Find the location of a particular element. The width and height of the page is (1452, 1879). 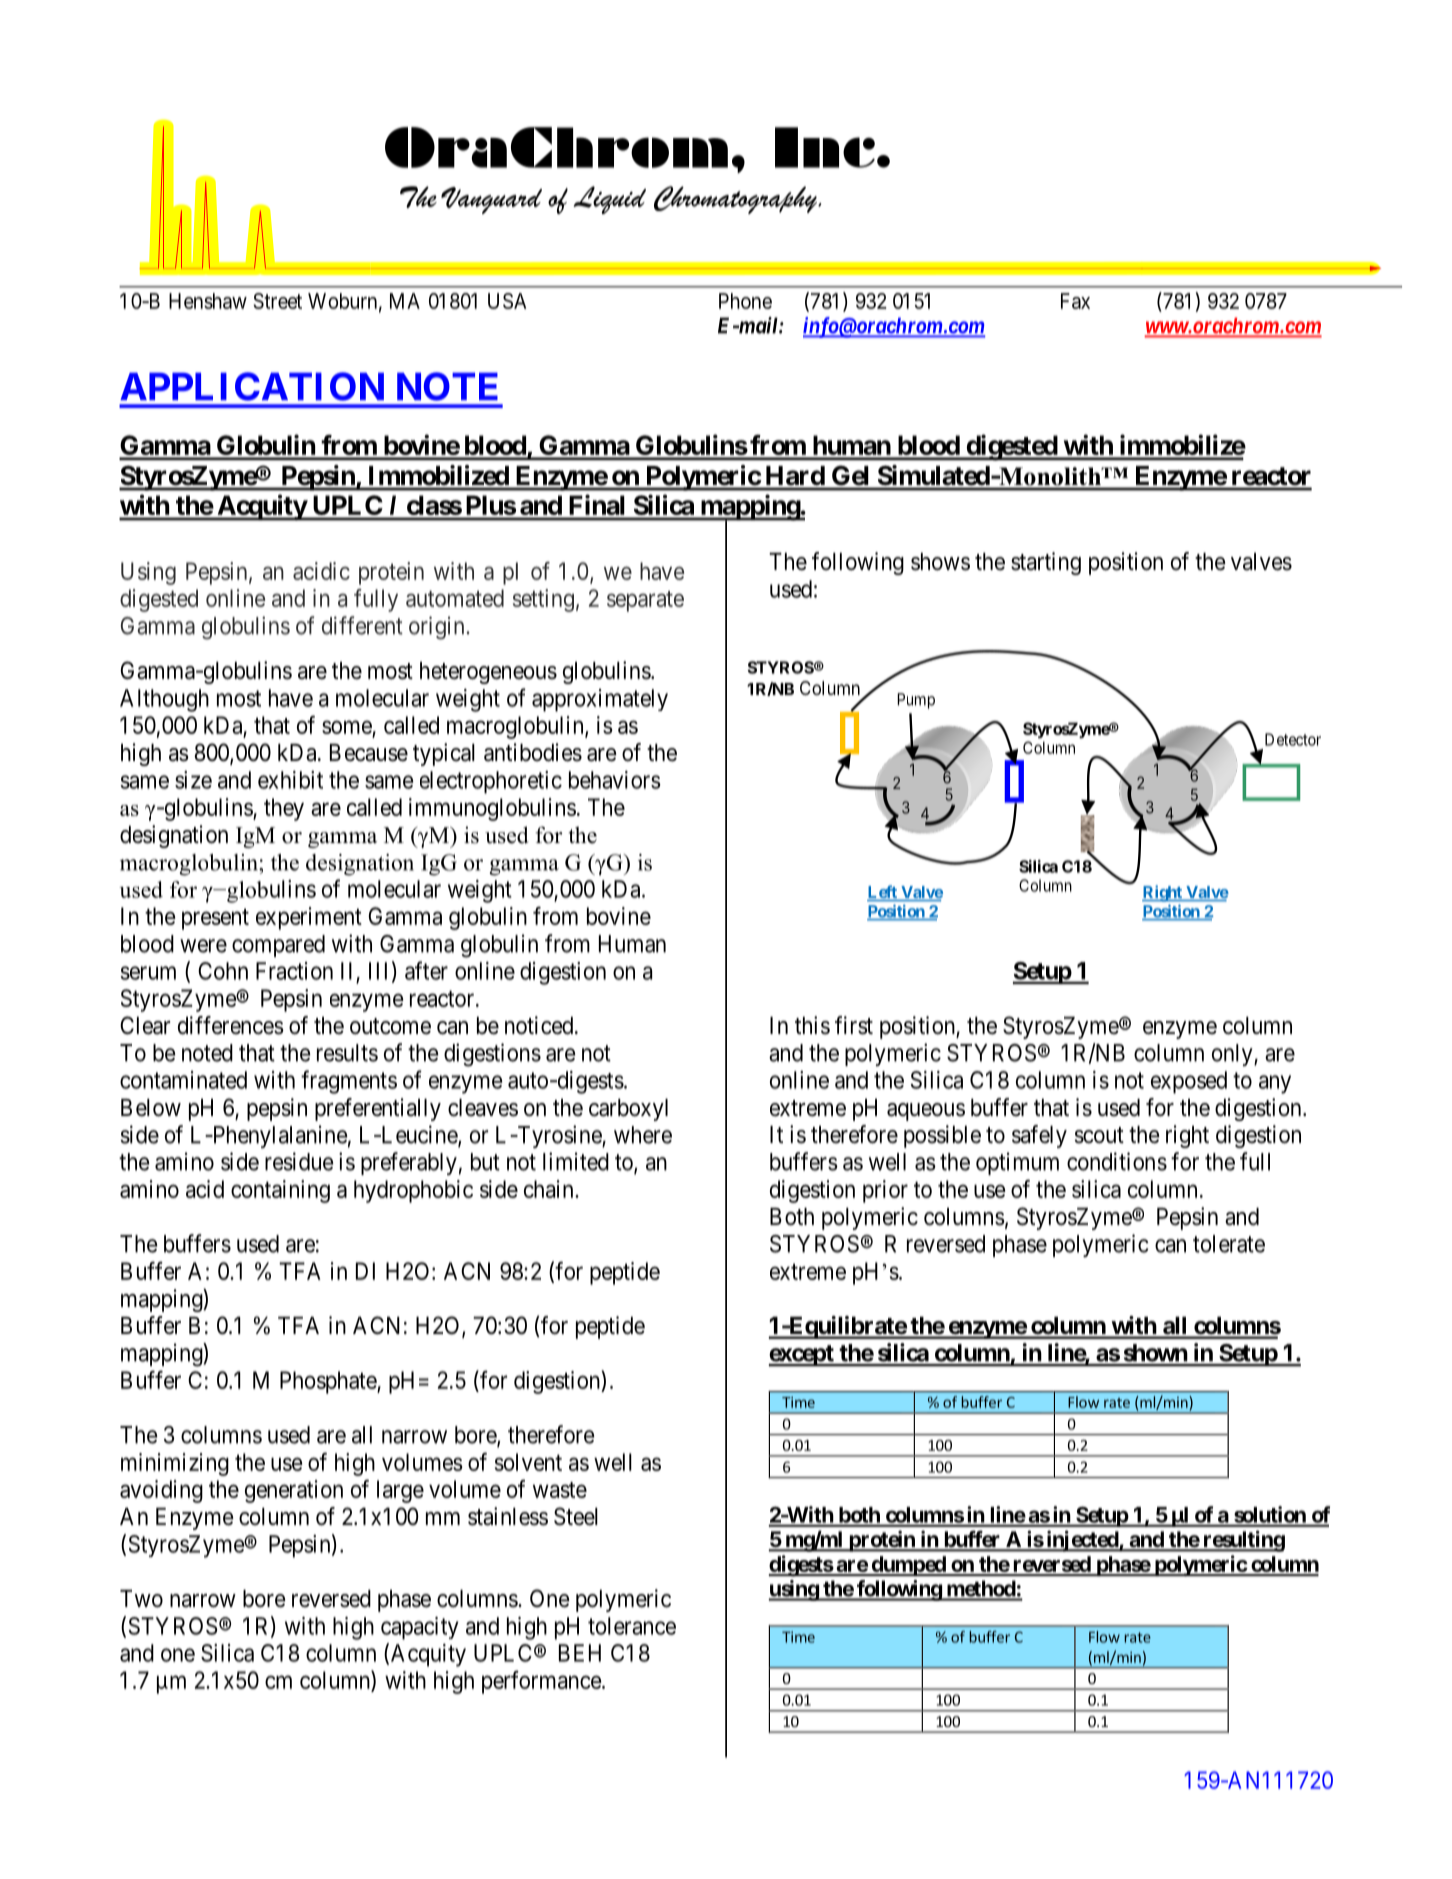

conditions is located at coordinates (1117, 1161).
